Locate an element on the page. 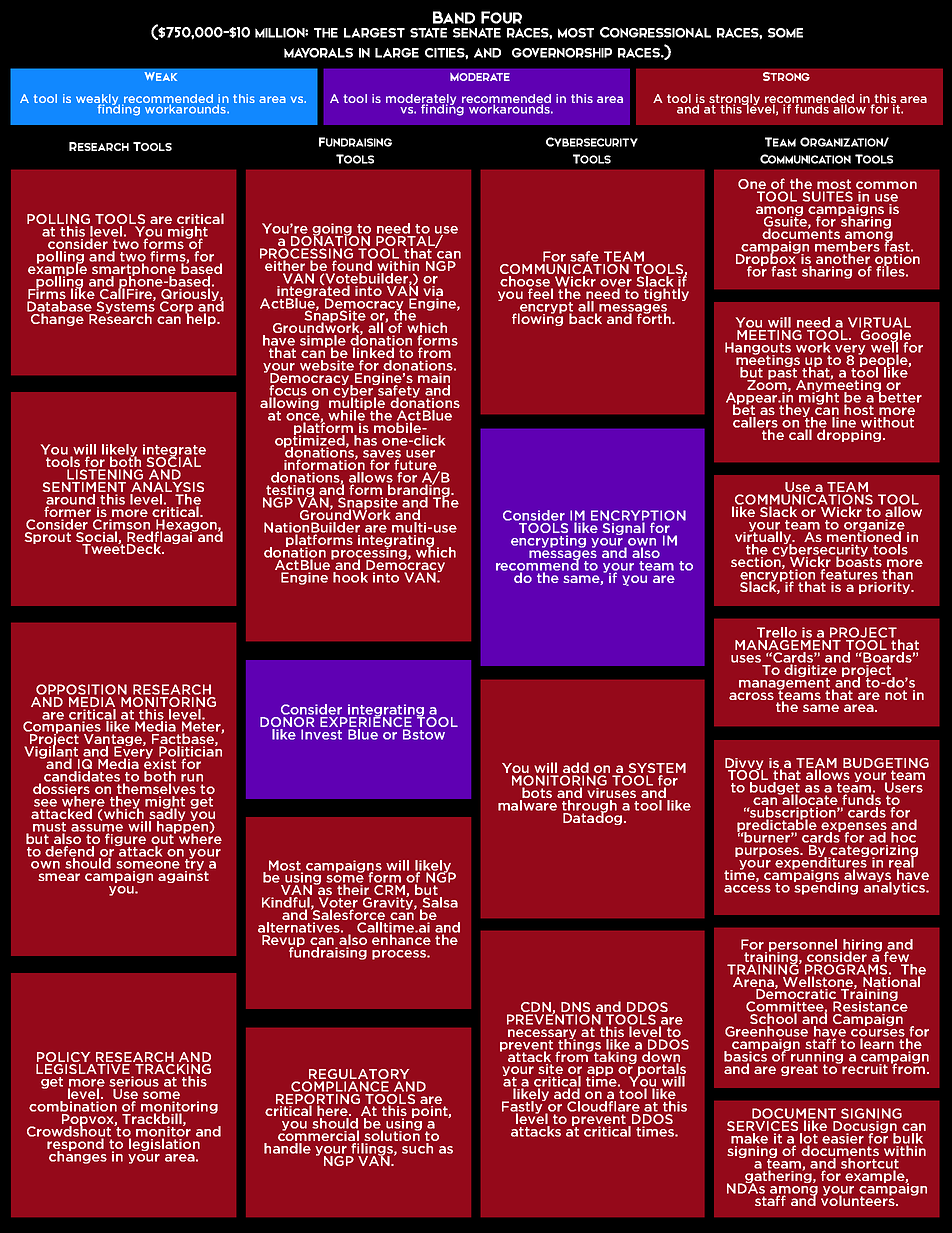  REGULATORY is located at coordinates (359, 1074).
